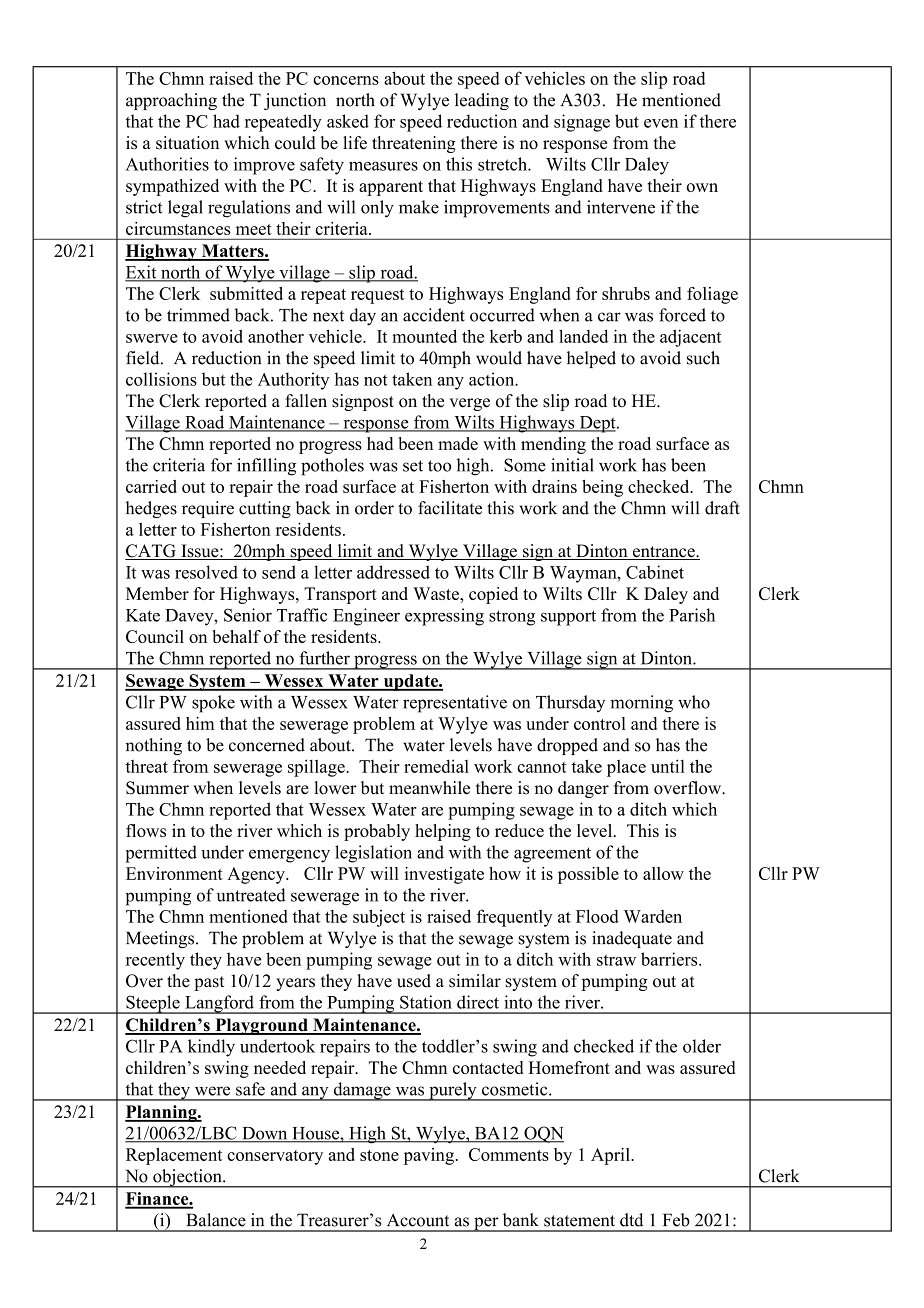  Describe the element at coordinates (661, 123) in the image. I see `even` at that location.
